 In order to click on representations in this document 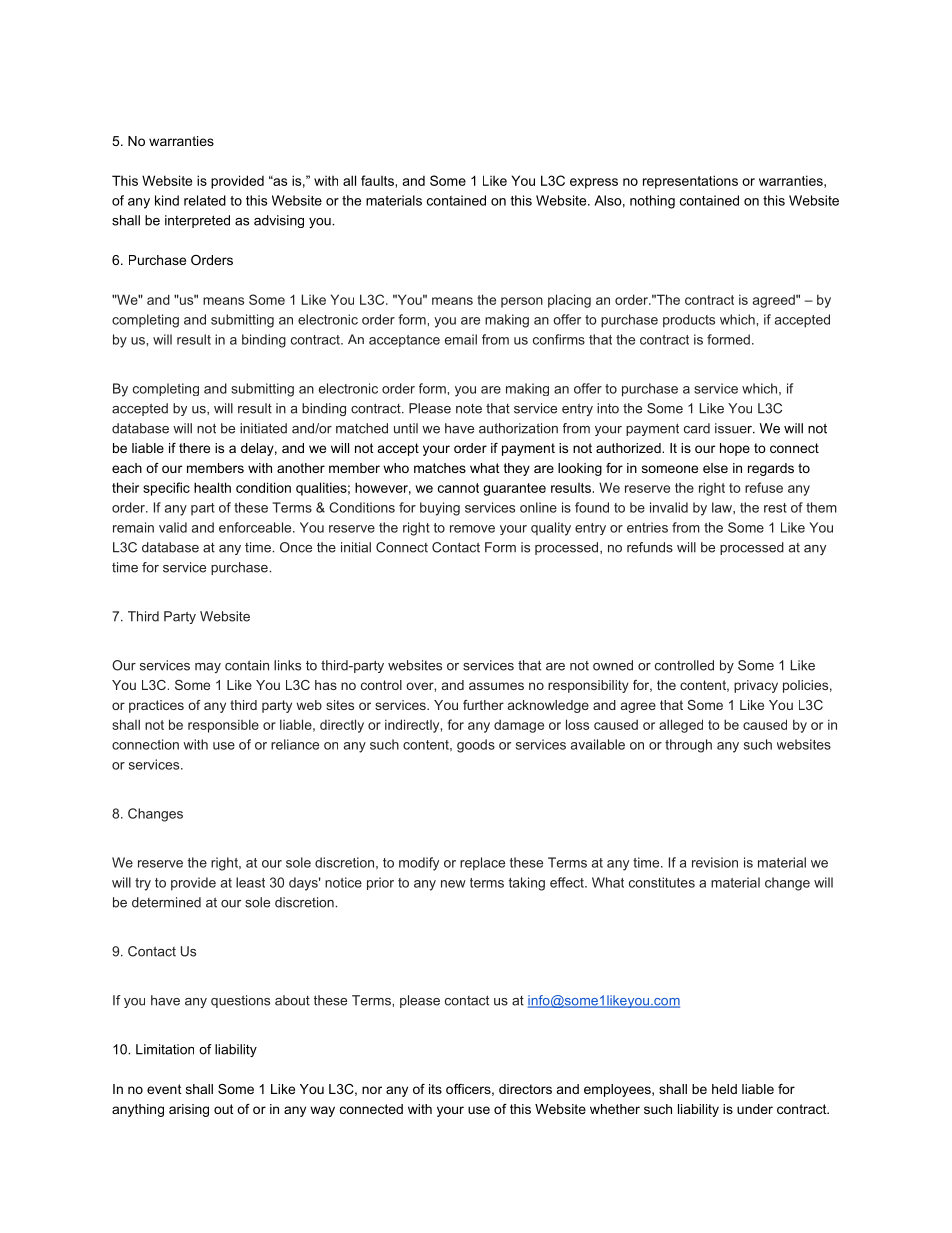, I will do `click(690, 182)`.
